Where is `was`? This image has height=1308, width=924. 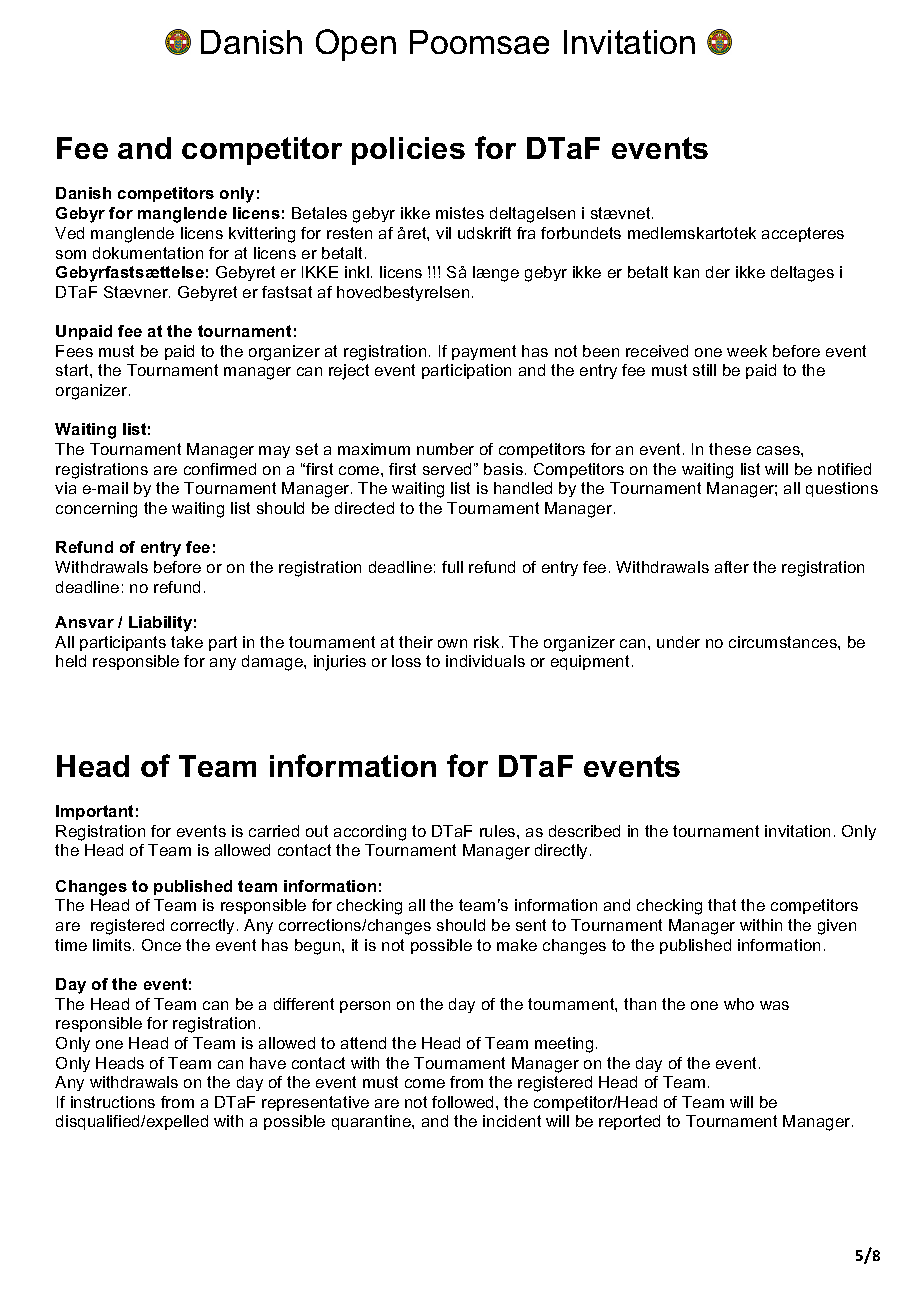 was is located at coordinates (774, 1005).
